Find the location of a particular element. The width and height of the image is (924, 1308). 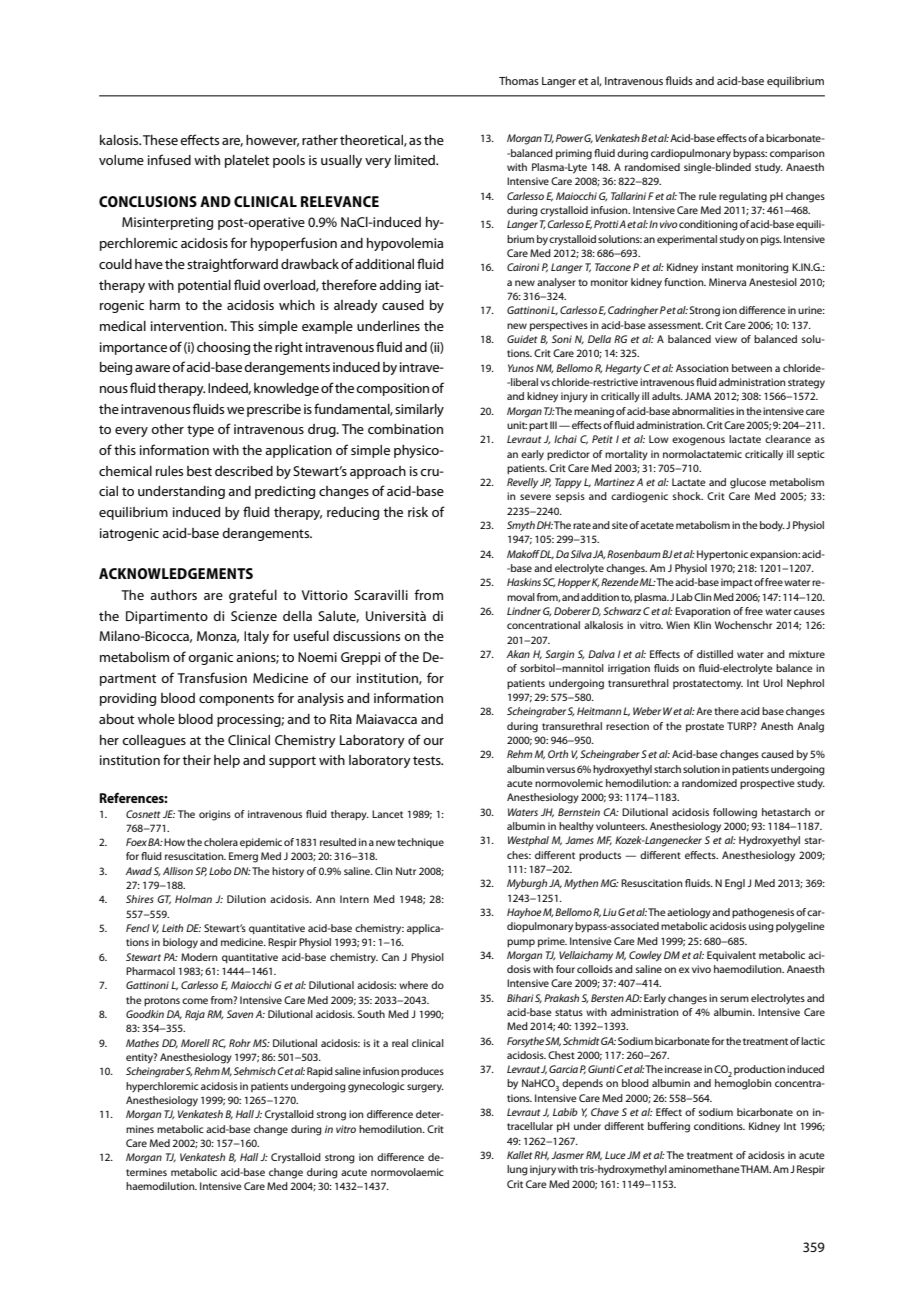

Evaporation is located at coordinates (703, 612).
